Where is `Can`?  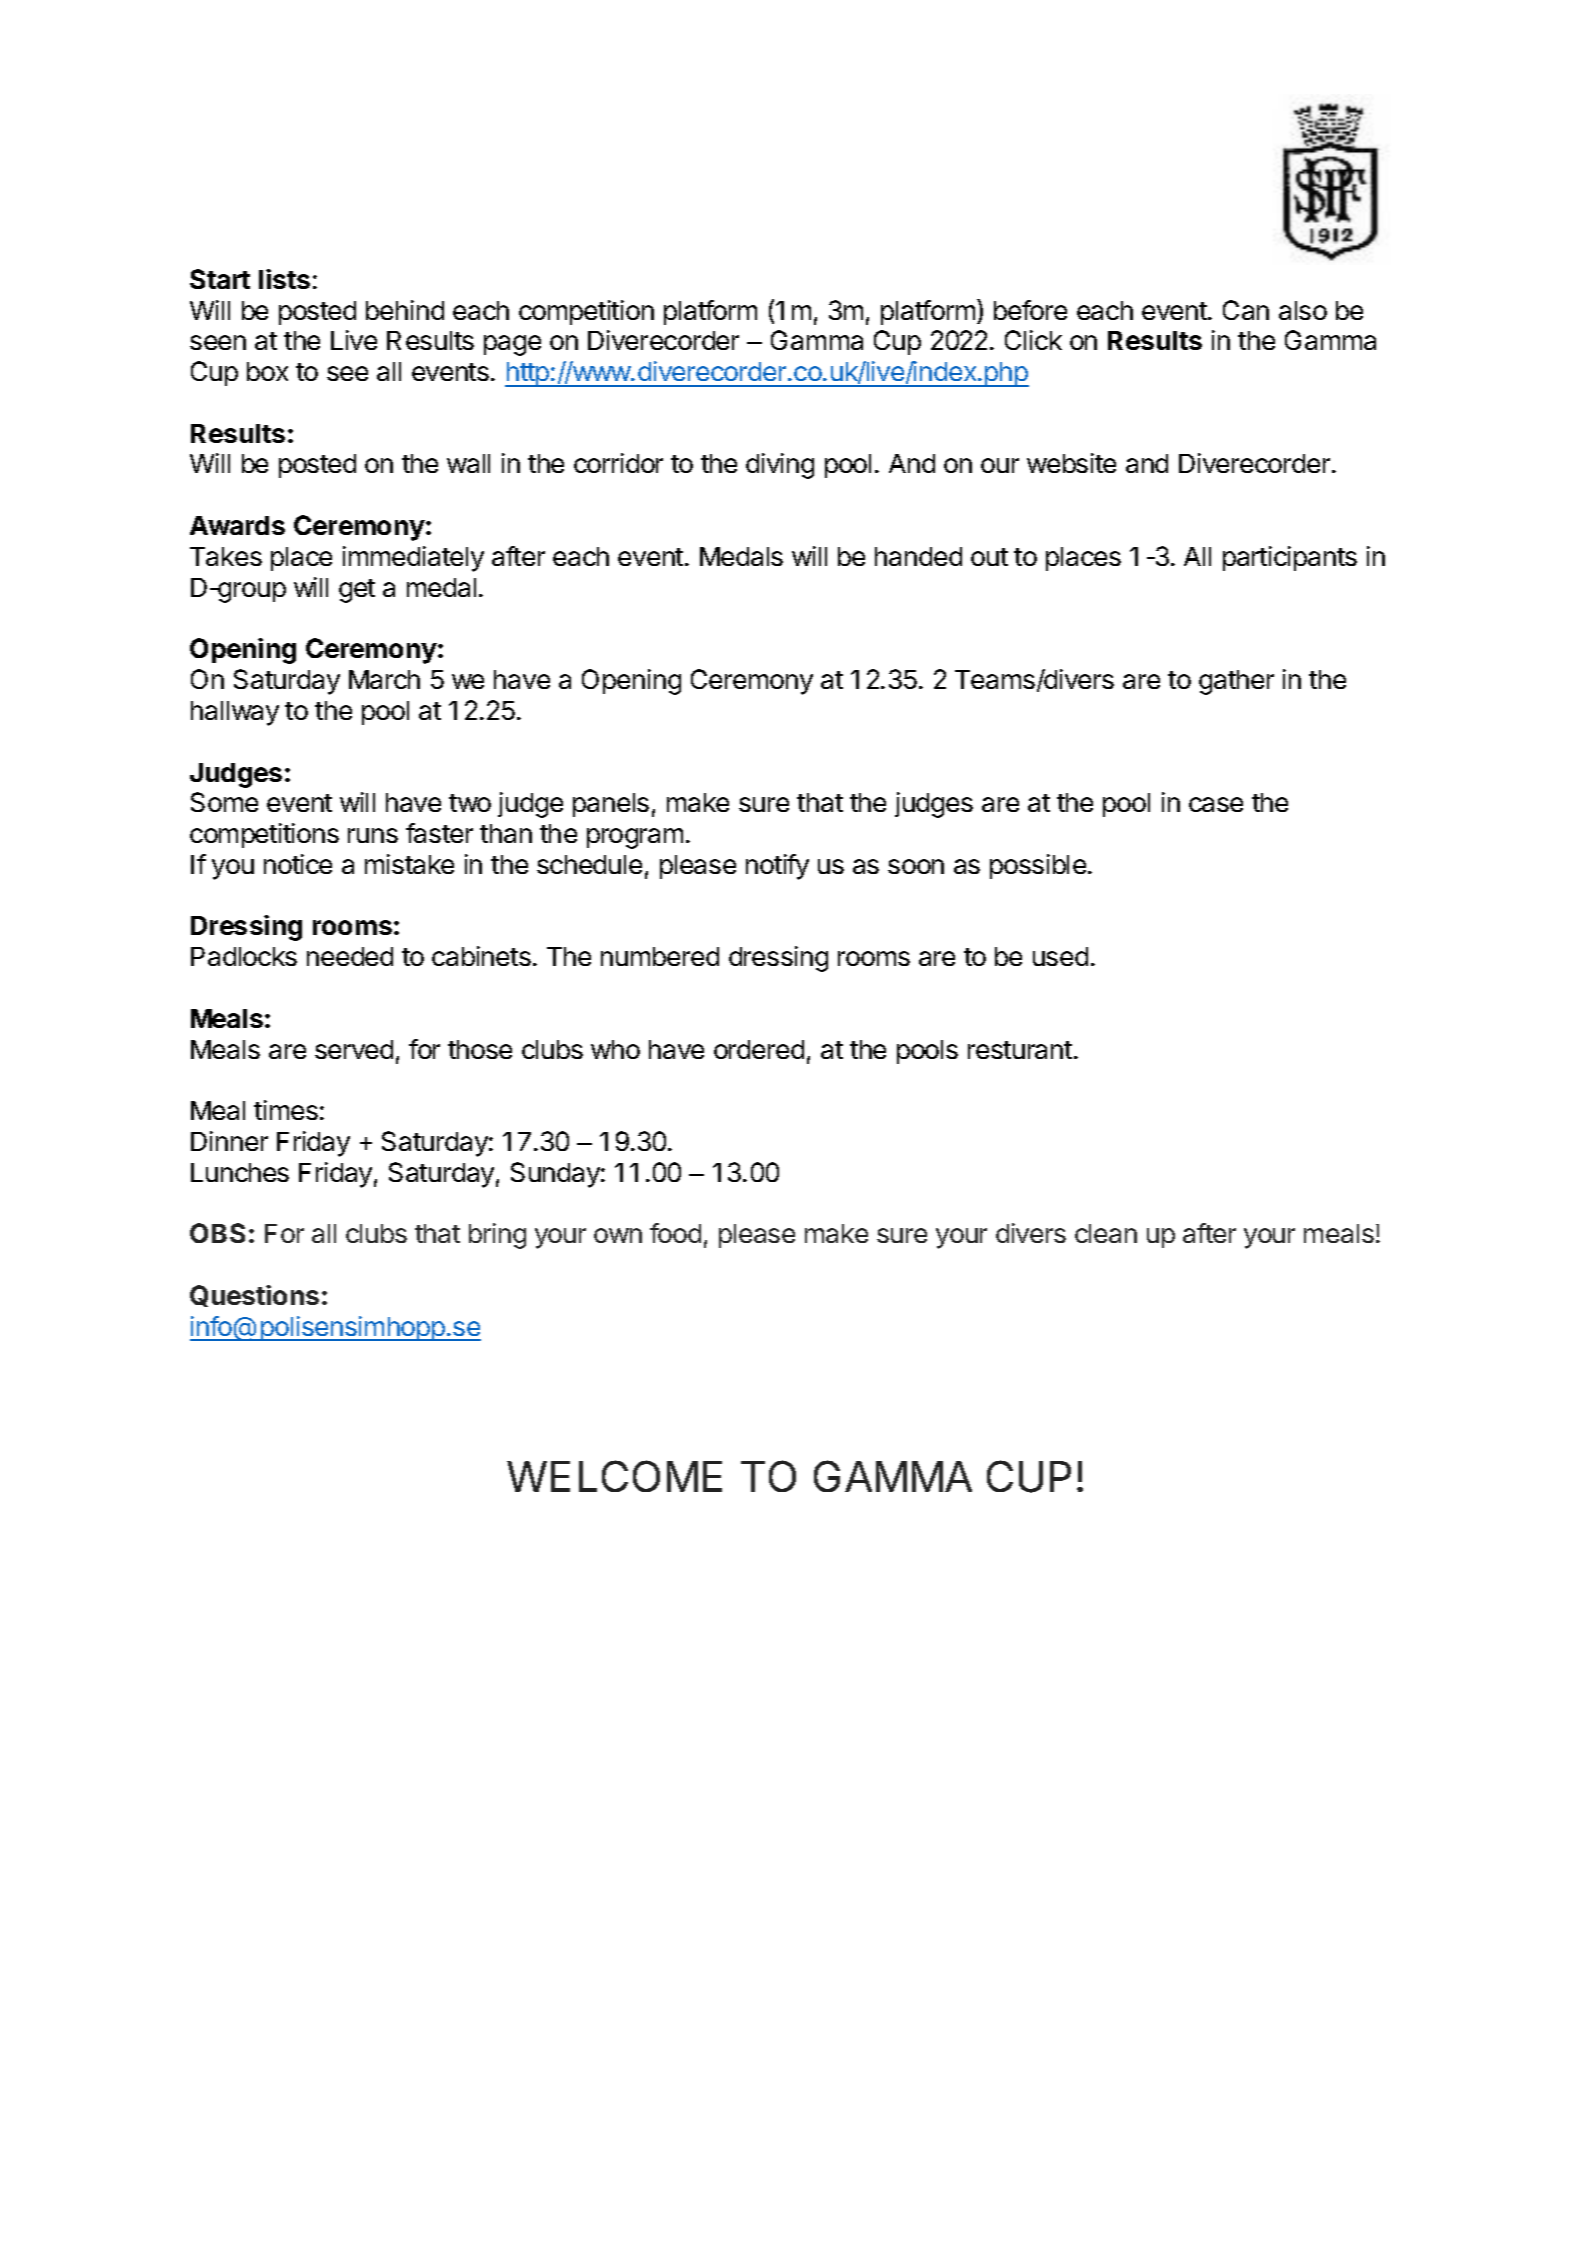 Can is located at coordinates (1246, 310).
